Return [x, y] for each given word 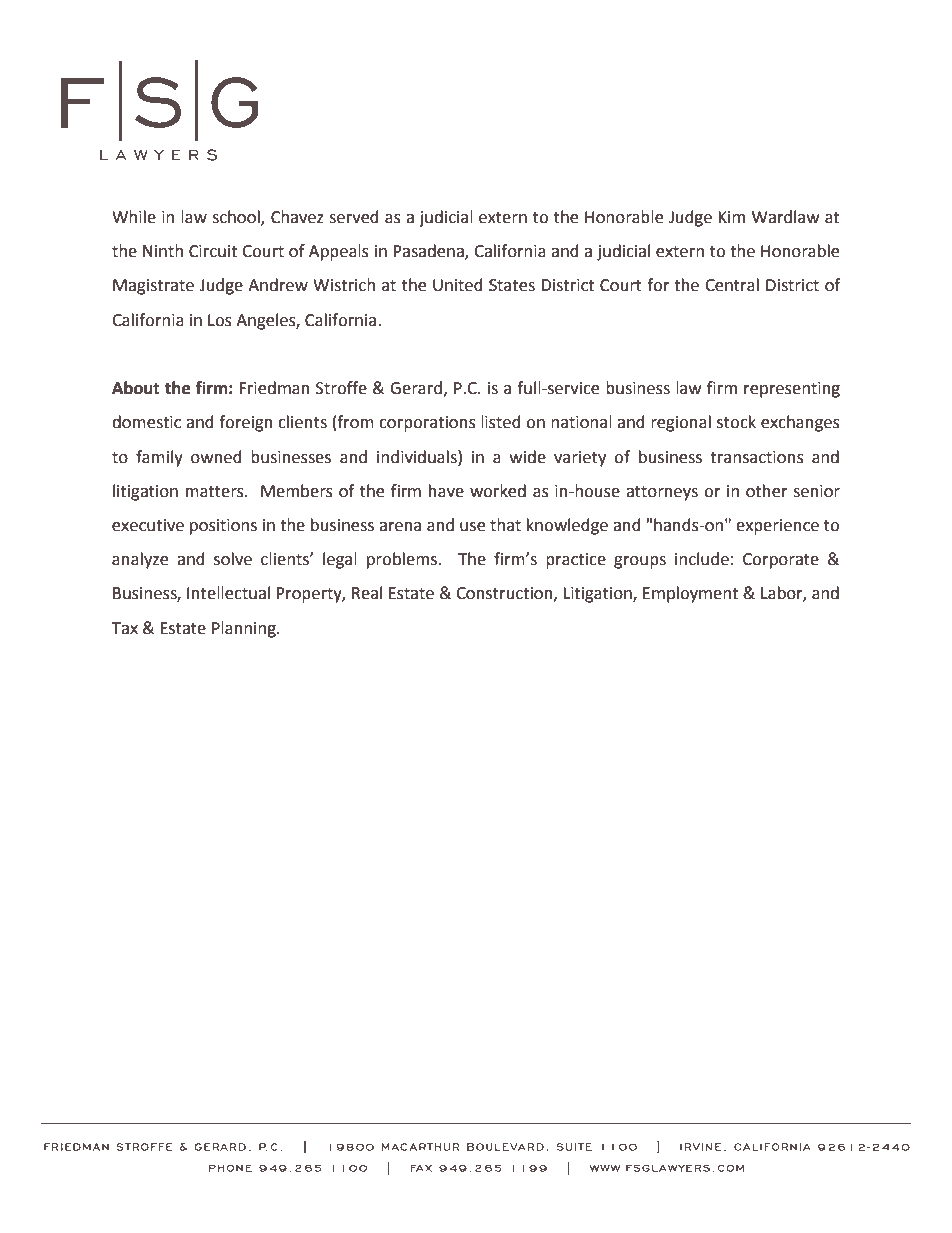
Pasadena [429, 252]
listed [501, 422]
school [237, 218]
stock [736, 422]
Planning [245, 629]
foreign [246, 423]
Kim [731, 217]
